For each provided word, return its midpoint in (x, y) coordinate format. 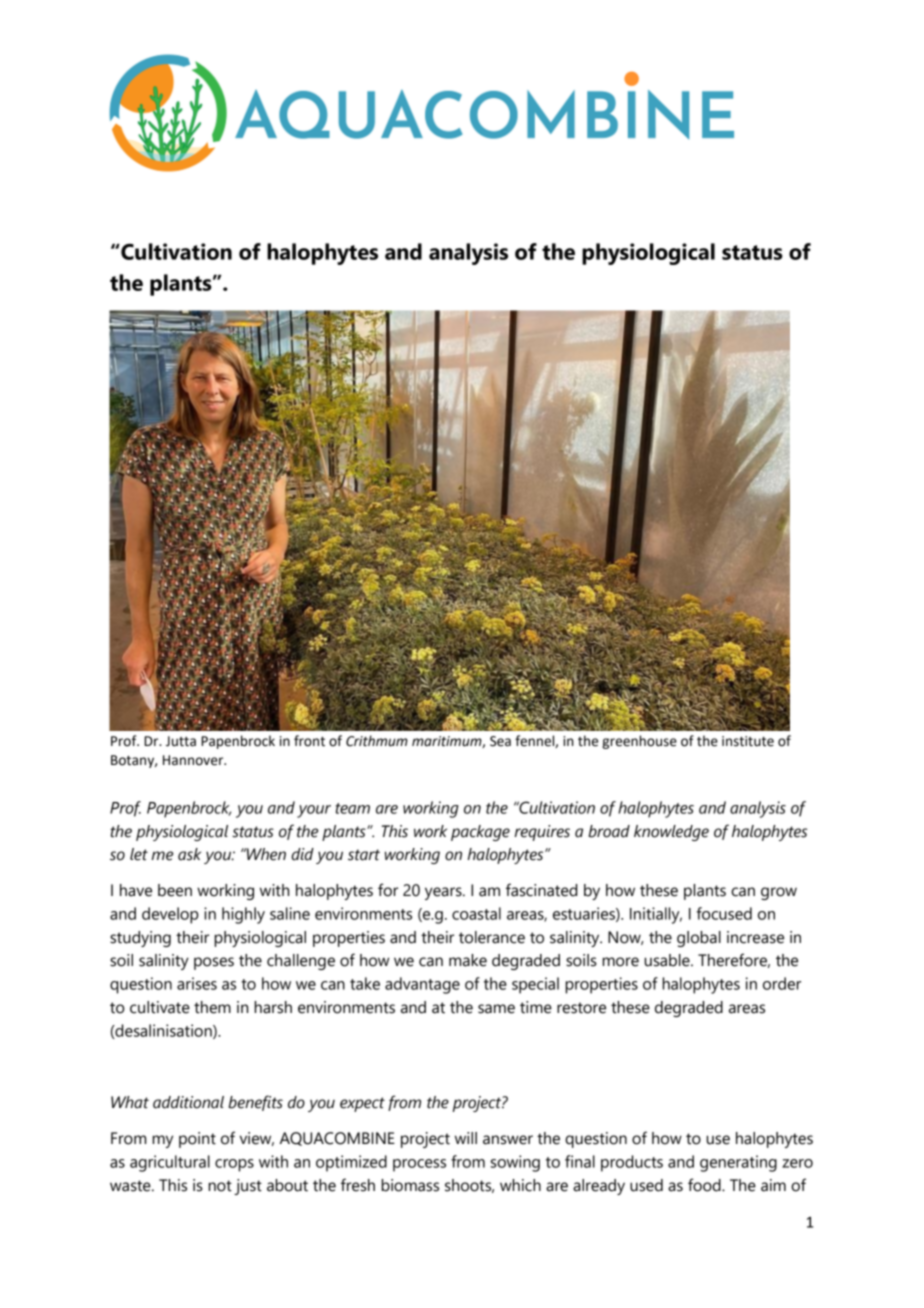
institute (748, 741)
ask (189, 854)
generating (738, 1163)
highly (243, 915)
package (480, 833)
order (782, 983)
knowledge (671, 833)
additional (188, 1102)
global (699, 939)
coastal (476, 913)
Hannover (194, 760)
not (220, 1186)
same (496, 1009)
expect (362, 1104)
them (212, 1007)
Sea (500, 741)
